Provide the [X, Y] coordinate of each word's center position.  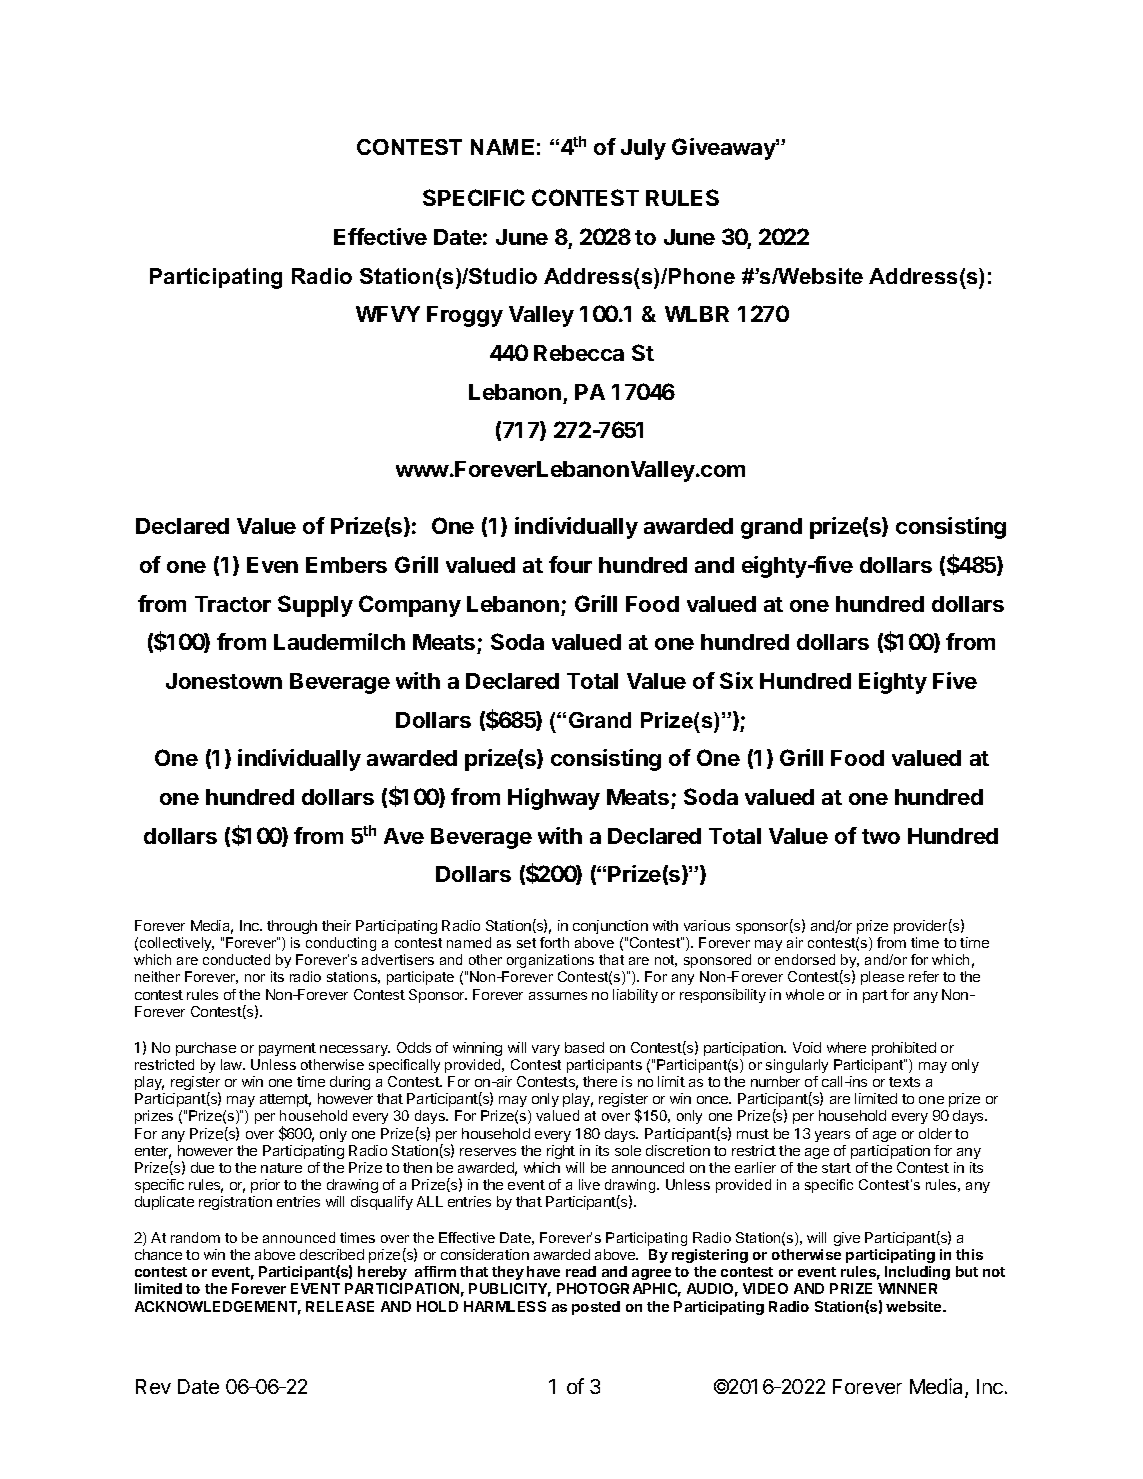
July [643, 149]
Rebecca [579, 353]
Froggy [465, 316]
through [292, 927]
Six [736, 680]
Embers [346, 565]
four [570, 564]
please [882, 978]
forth [554, 942]
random [195, 1237]
